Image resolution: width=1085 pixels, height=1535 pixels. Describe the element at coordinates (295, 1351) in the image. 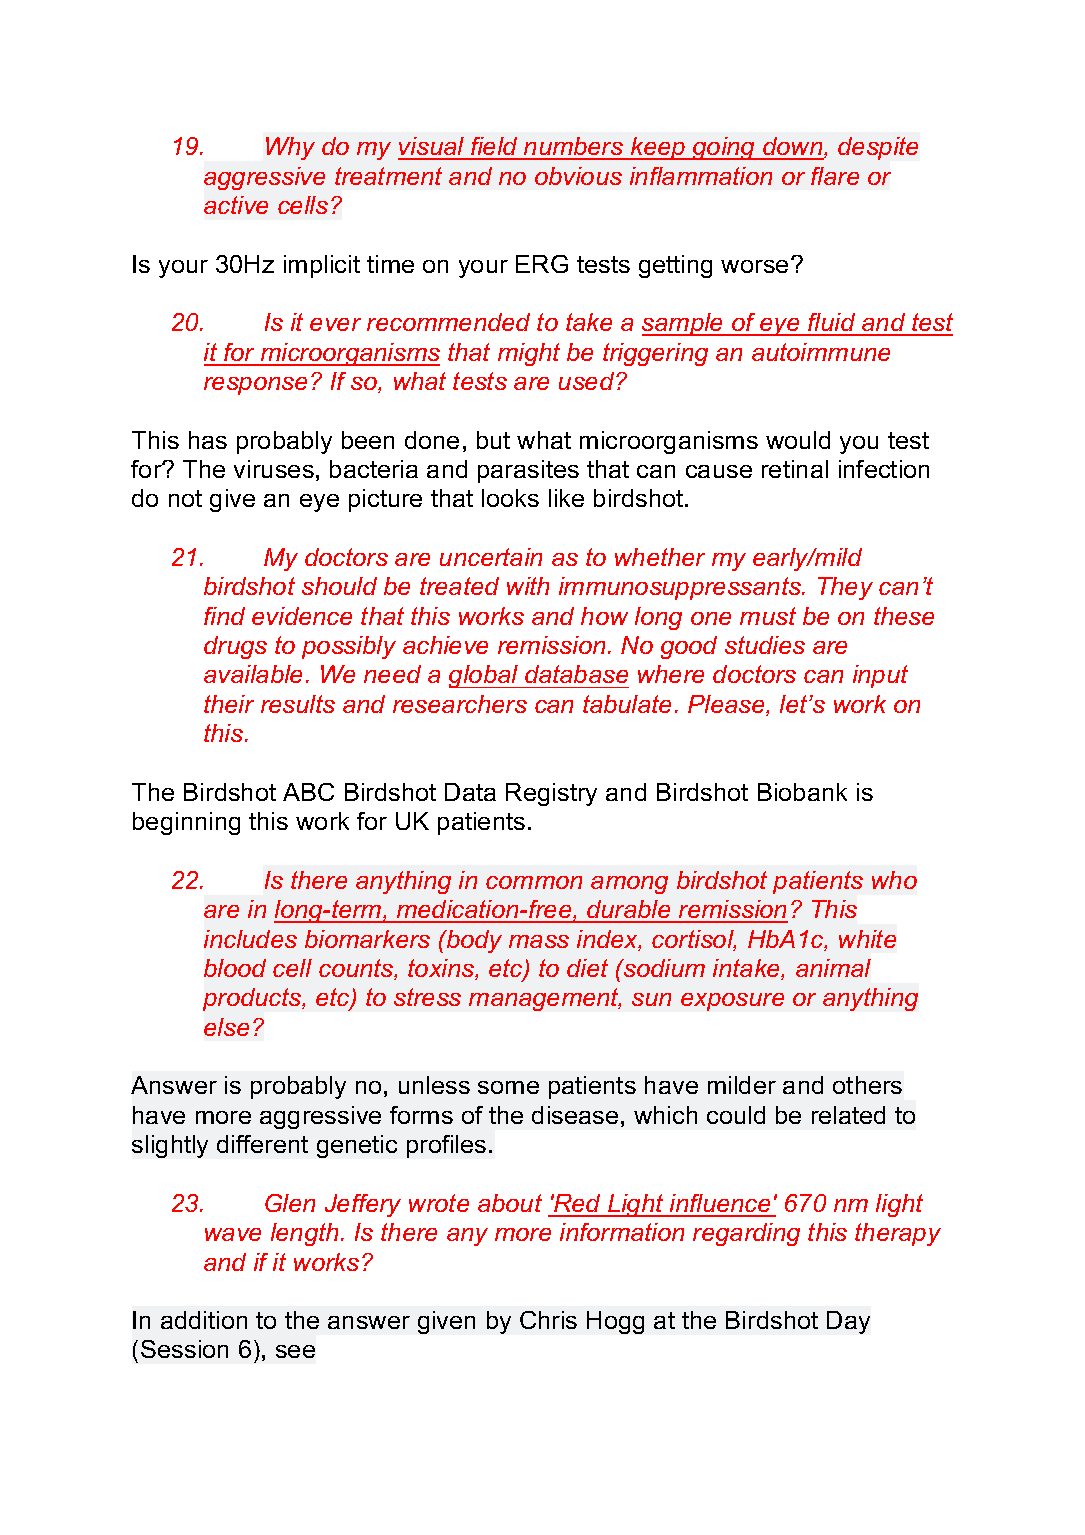

I see `see` at that location.
